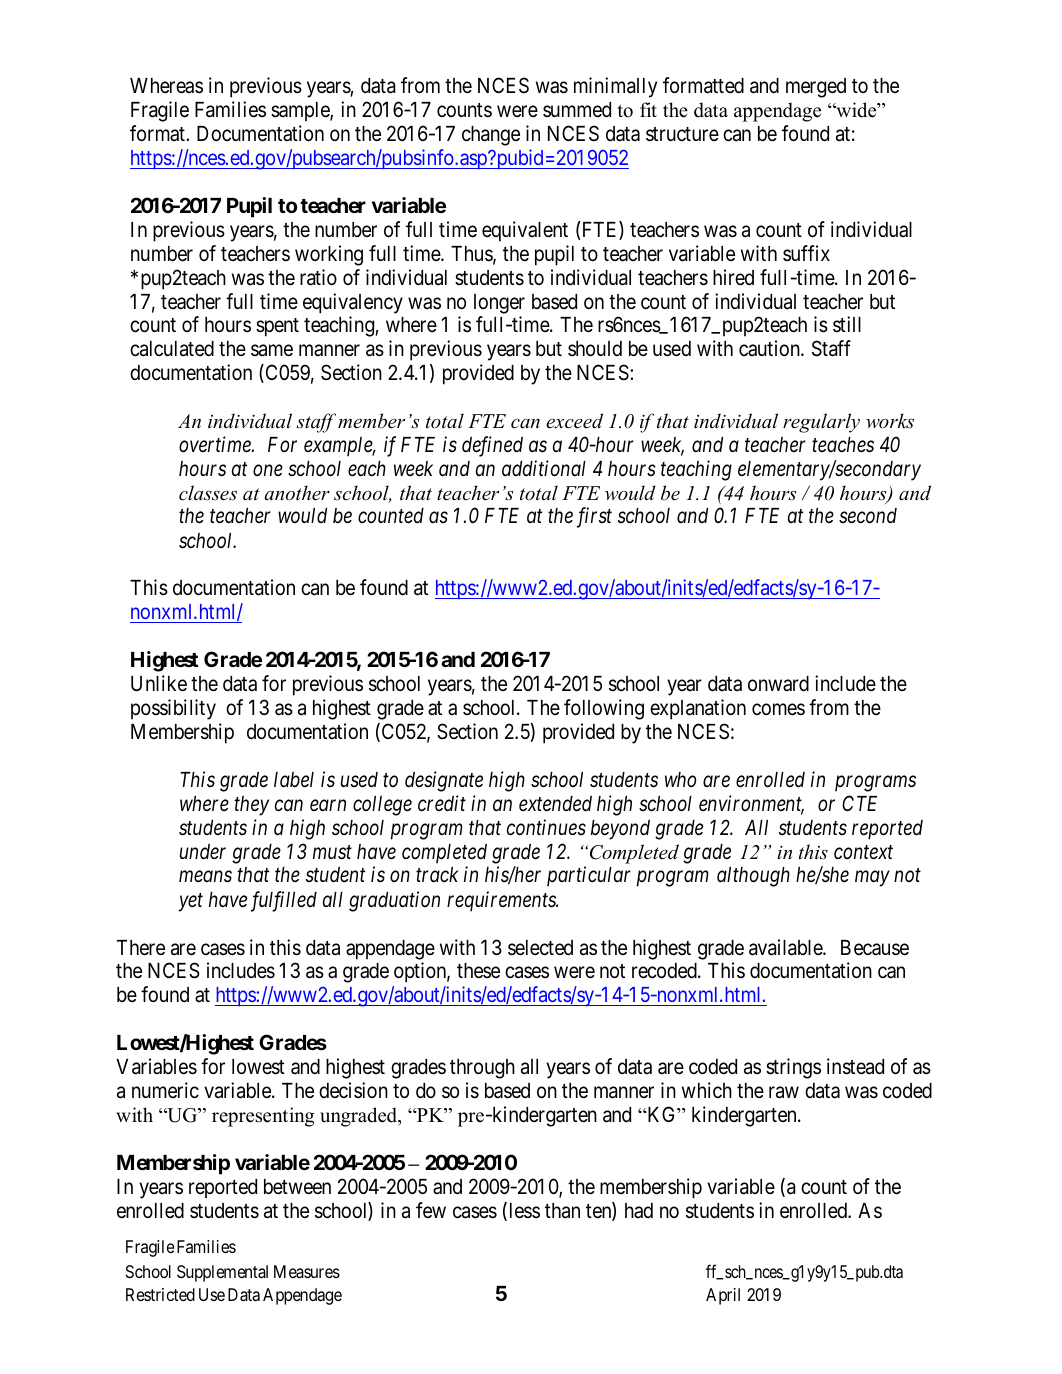 The width and height of the image is (1062, 1374). Describe the element at coordinates (723, 1296) in the image. I see `April` at that location.
